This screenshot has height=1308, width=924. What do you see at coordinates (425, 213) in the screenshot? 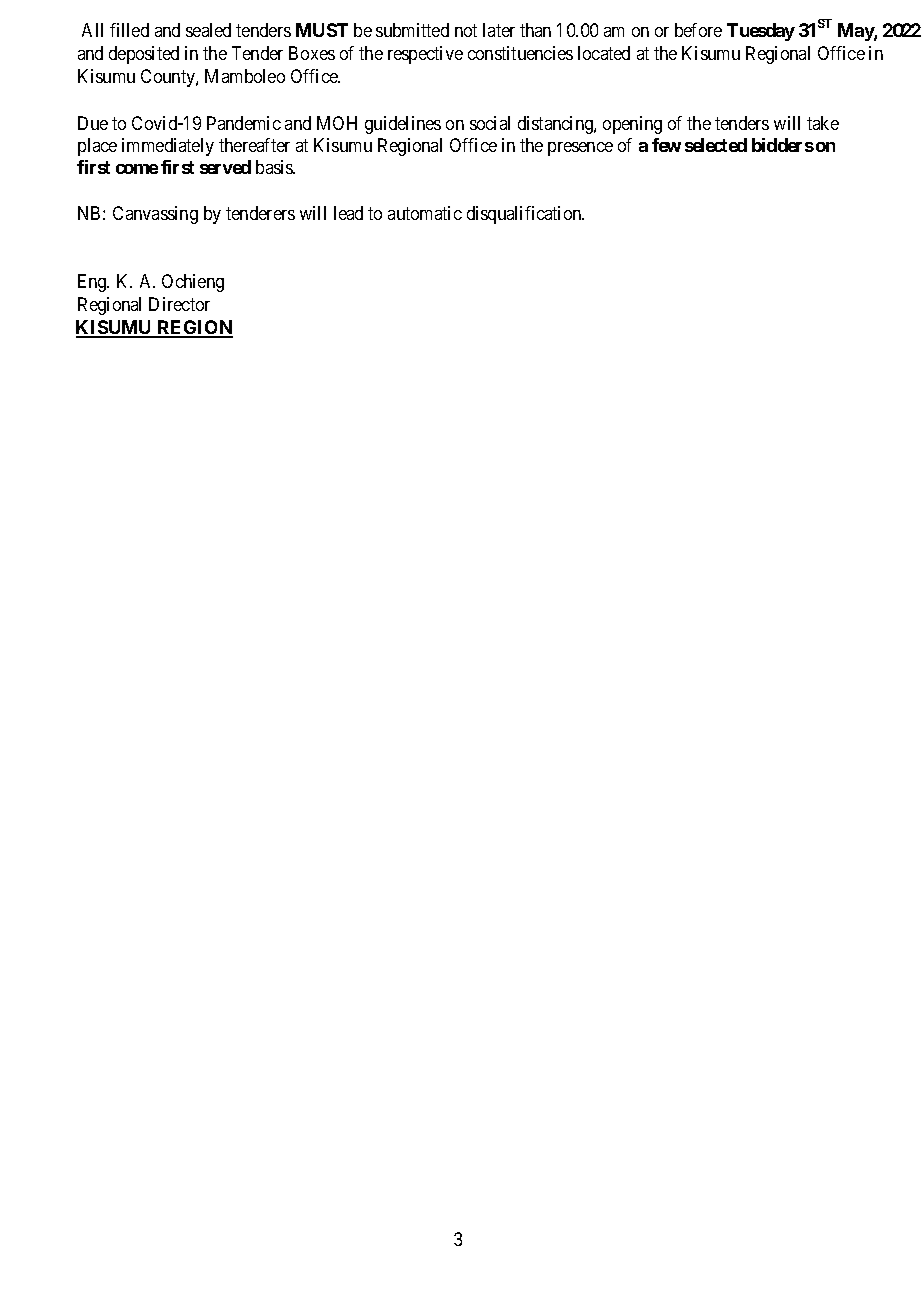
I see `automatic` at bounding box center [425, 213].
